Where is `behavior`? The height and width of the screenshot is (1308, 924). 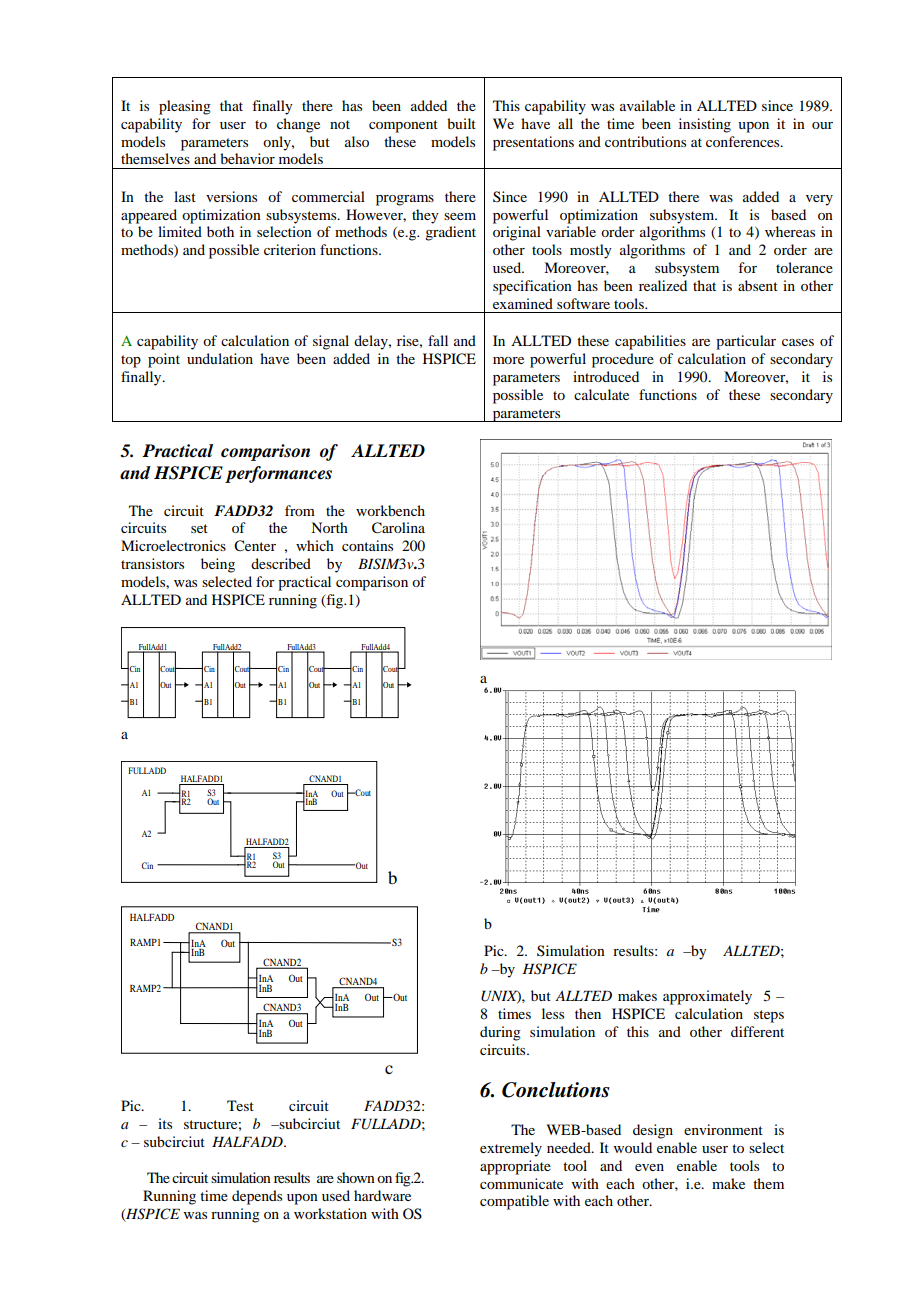
behavior is located at coordinates (247, 158).
